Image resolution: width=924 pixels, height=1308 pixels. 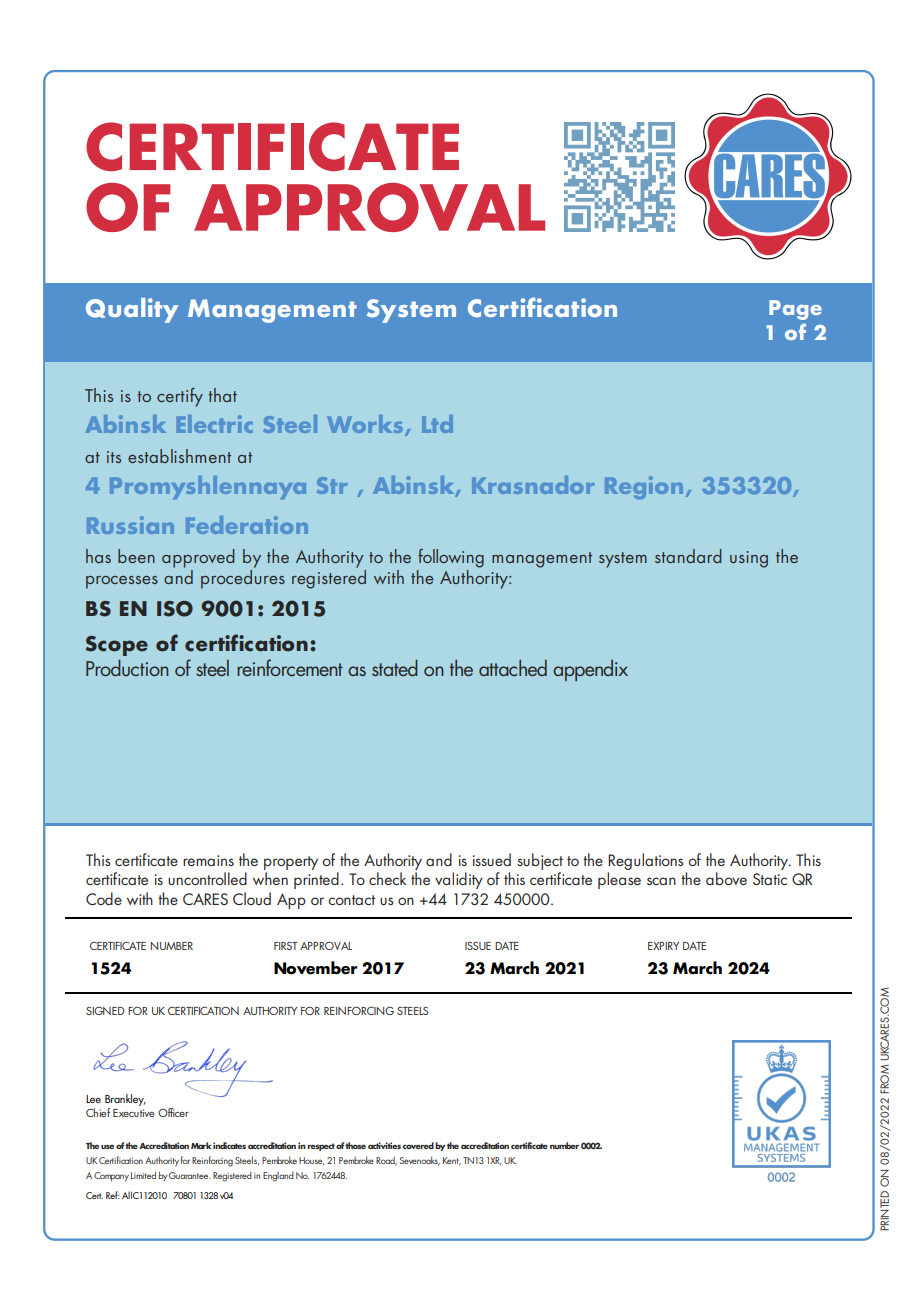 I want to click on above, so click(x=726, y=878).
